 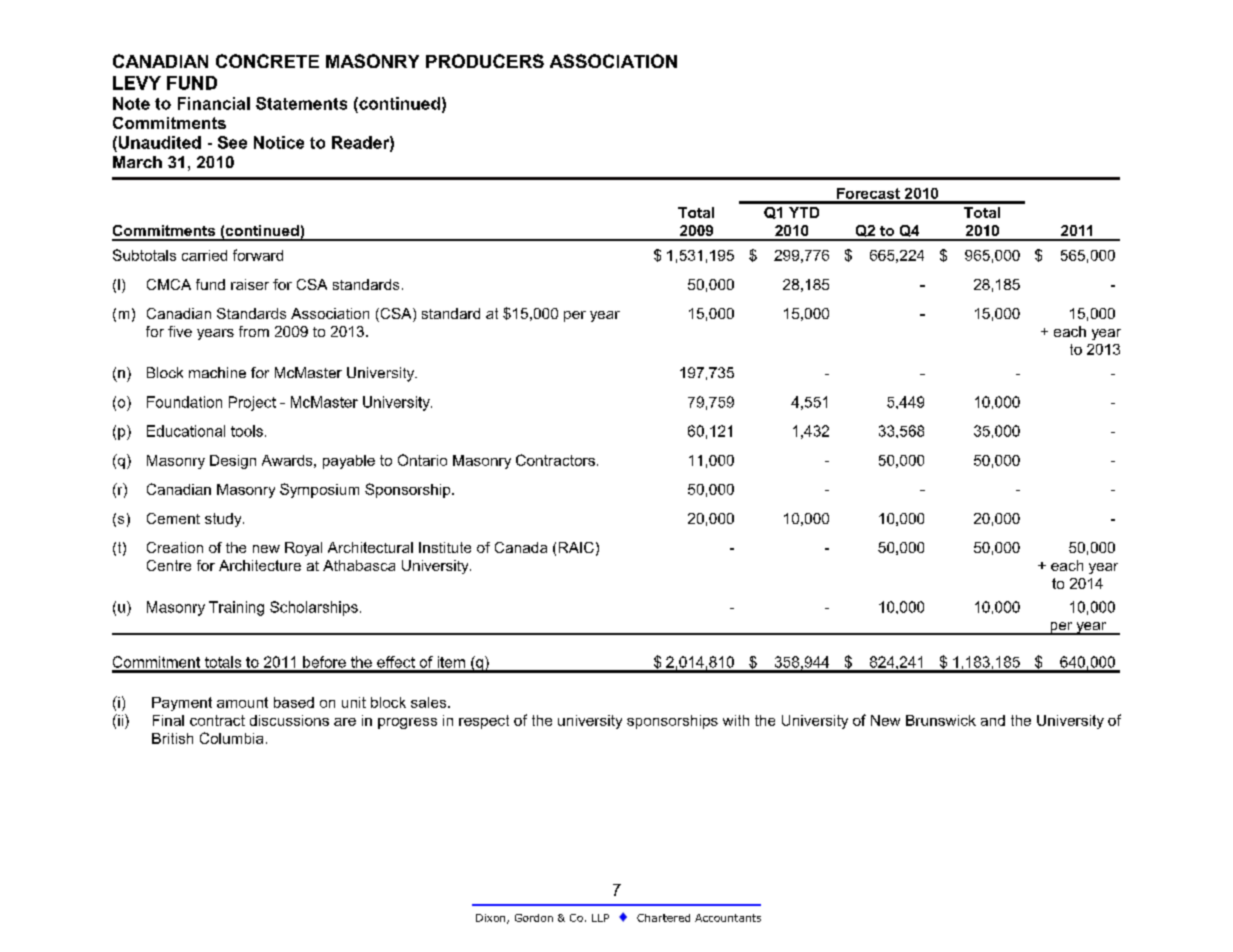 I want to click on Statements, so click(x=301, y=103).
